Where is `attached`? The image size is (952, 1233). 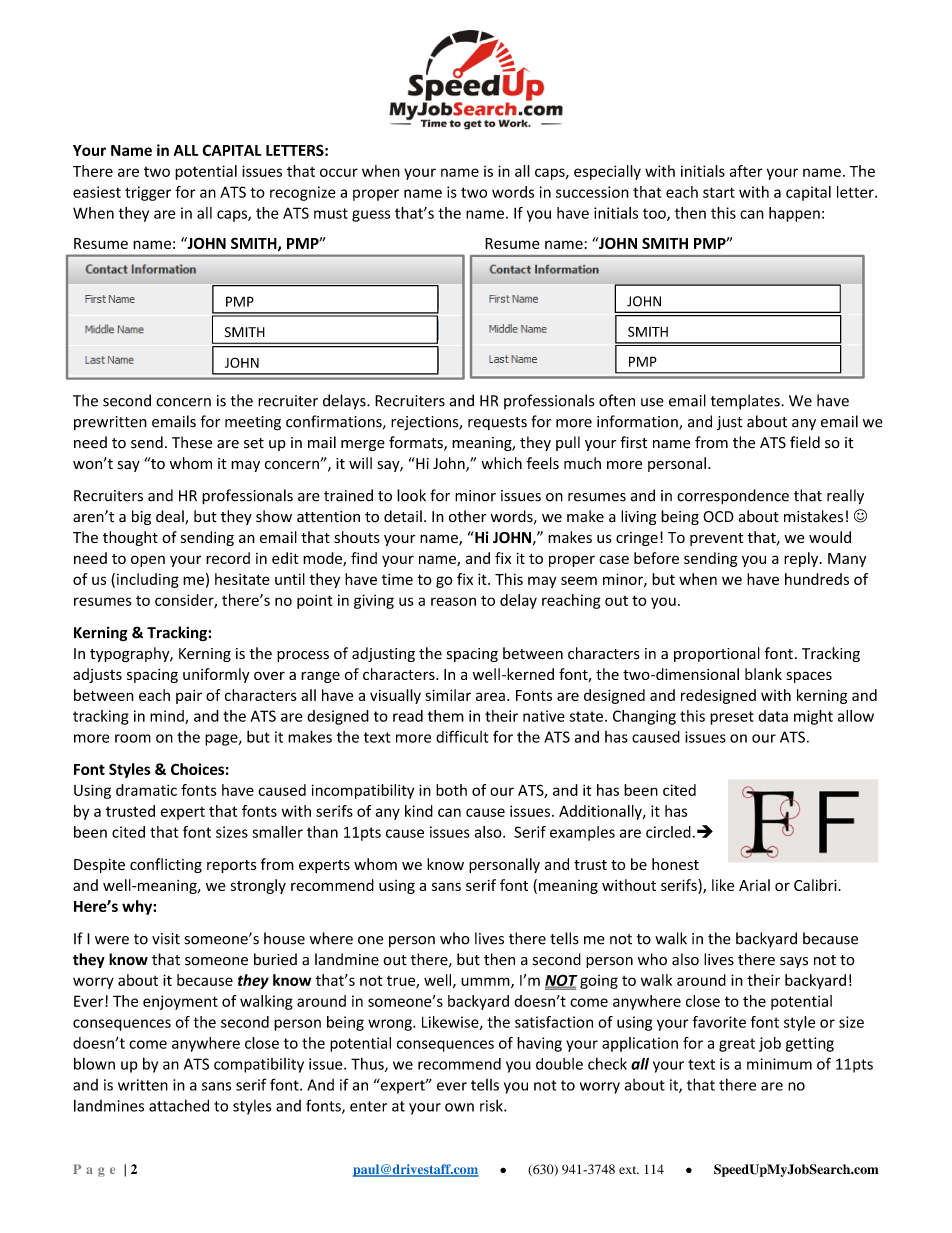
attached is located at coordinates (179, 1105).
